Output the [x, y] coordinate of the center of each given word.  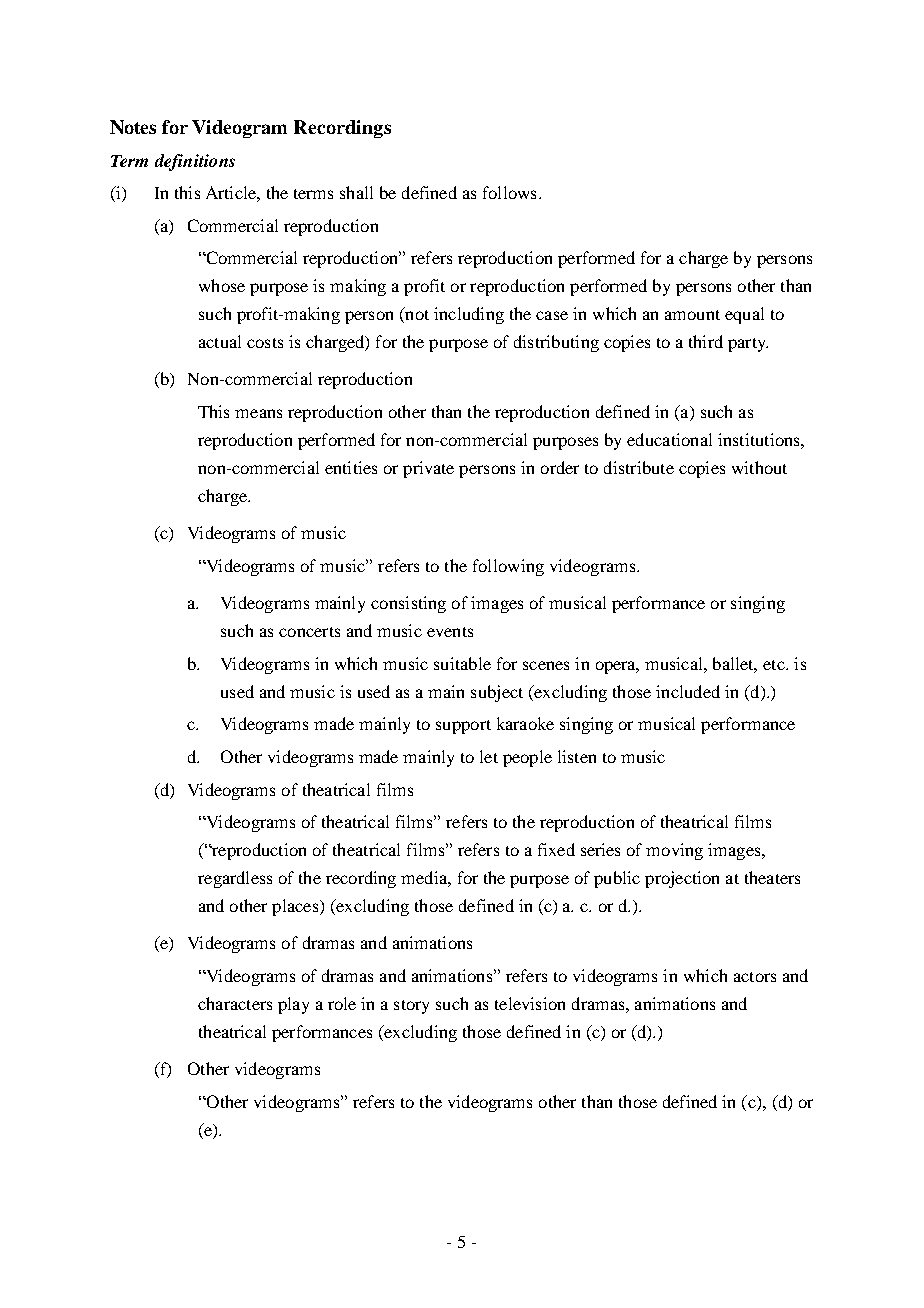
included [688, 691]
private [428, 469]
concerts [309, 632]
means [258, 413]
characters [235, 1003]
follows [509, 192]
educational [669, 439]
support [463, 727]
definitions [195, 162]
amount [692, 315]
